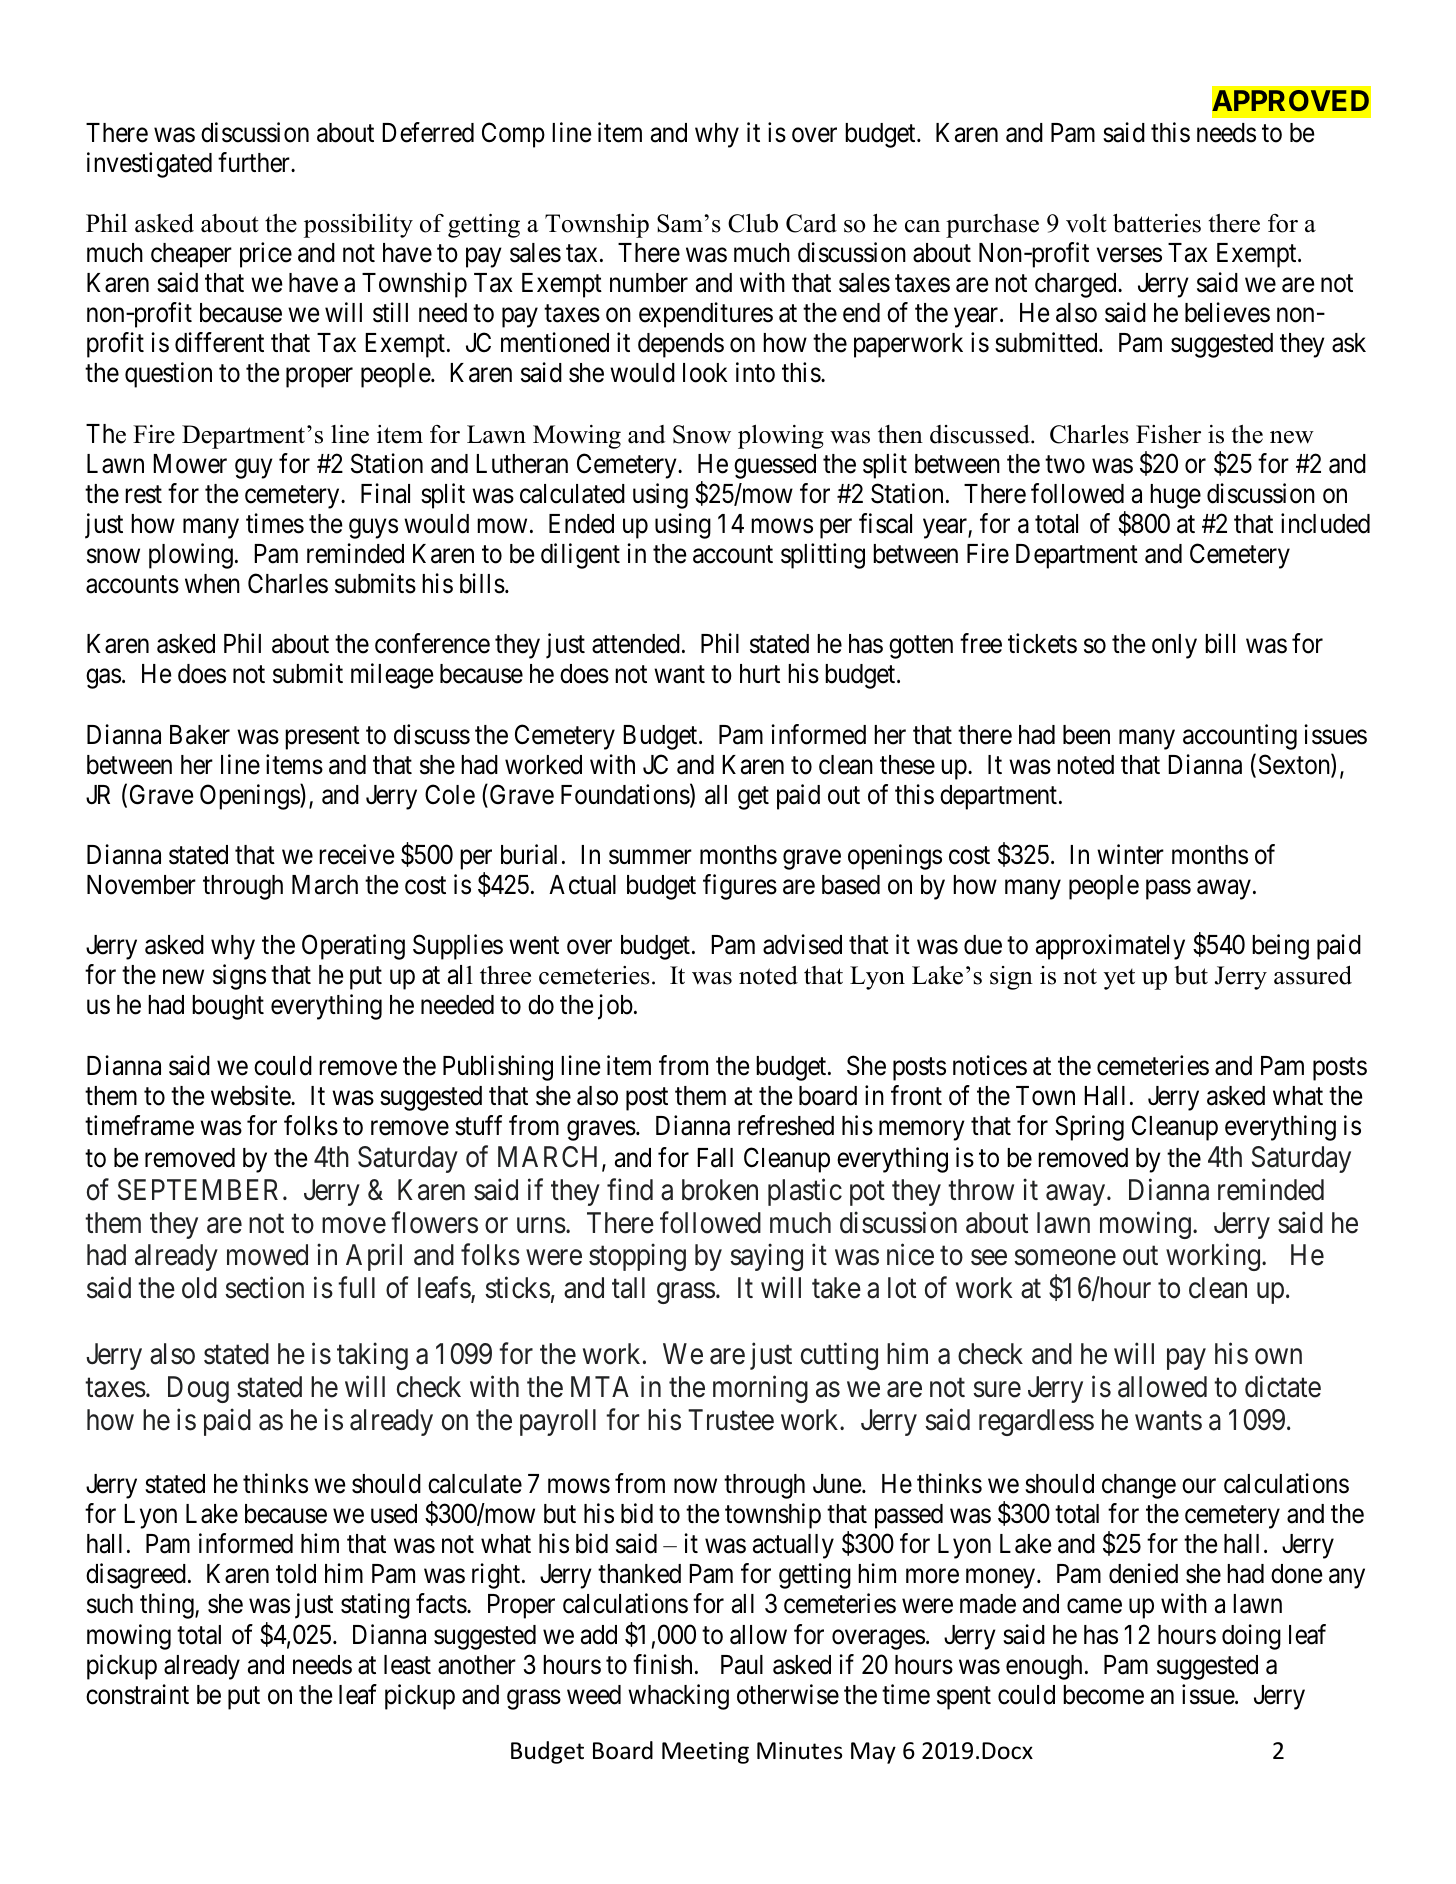 Image resolution: width=1456 pixels, height=1884 pixels. I want to click on further, so click(255, 162).
